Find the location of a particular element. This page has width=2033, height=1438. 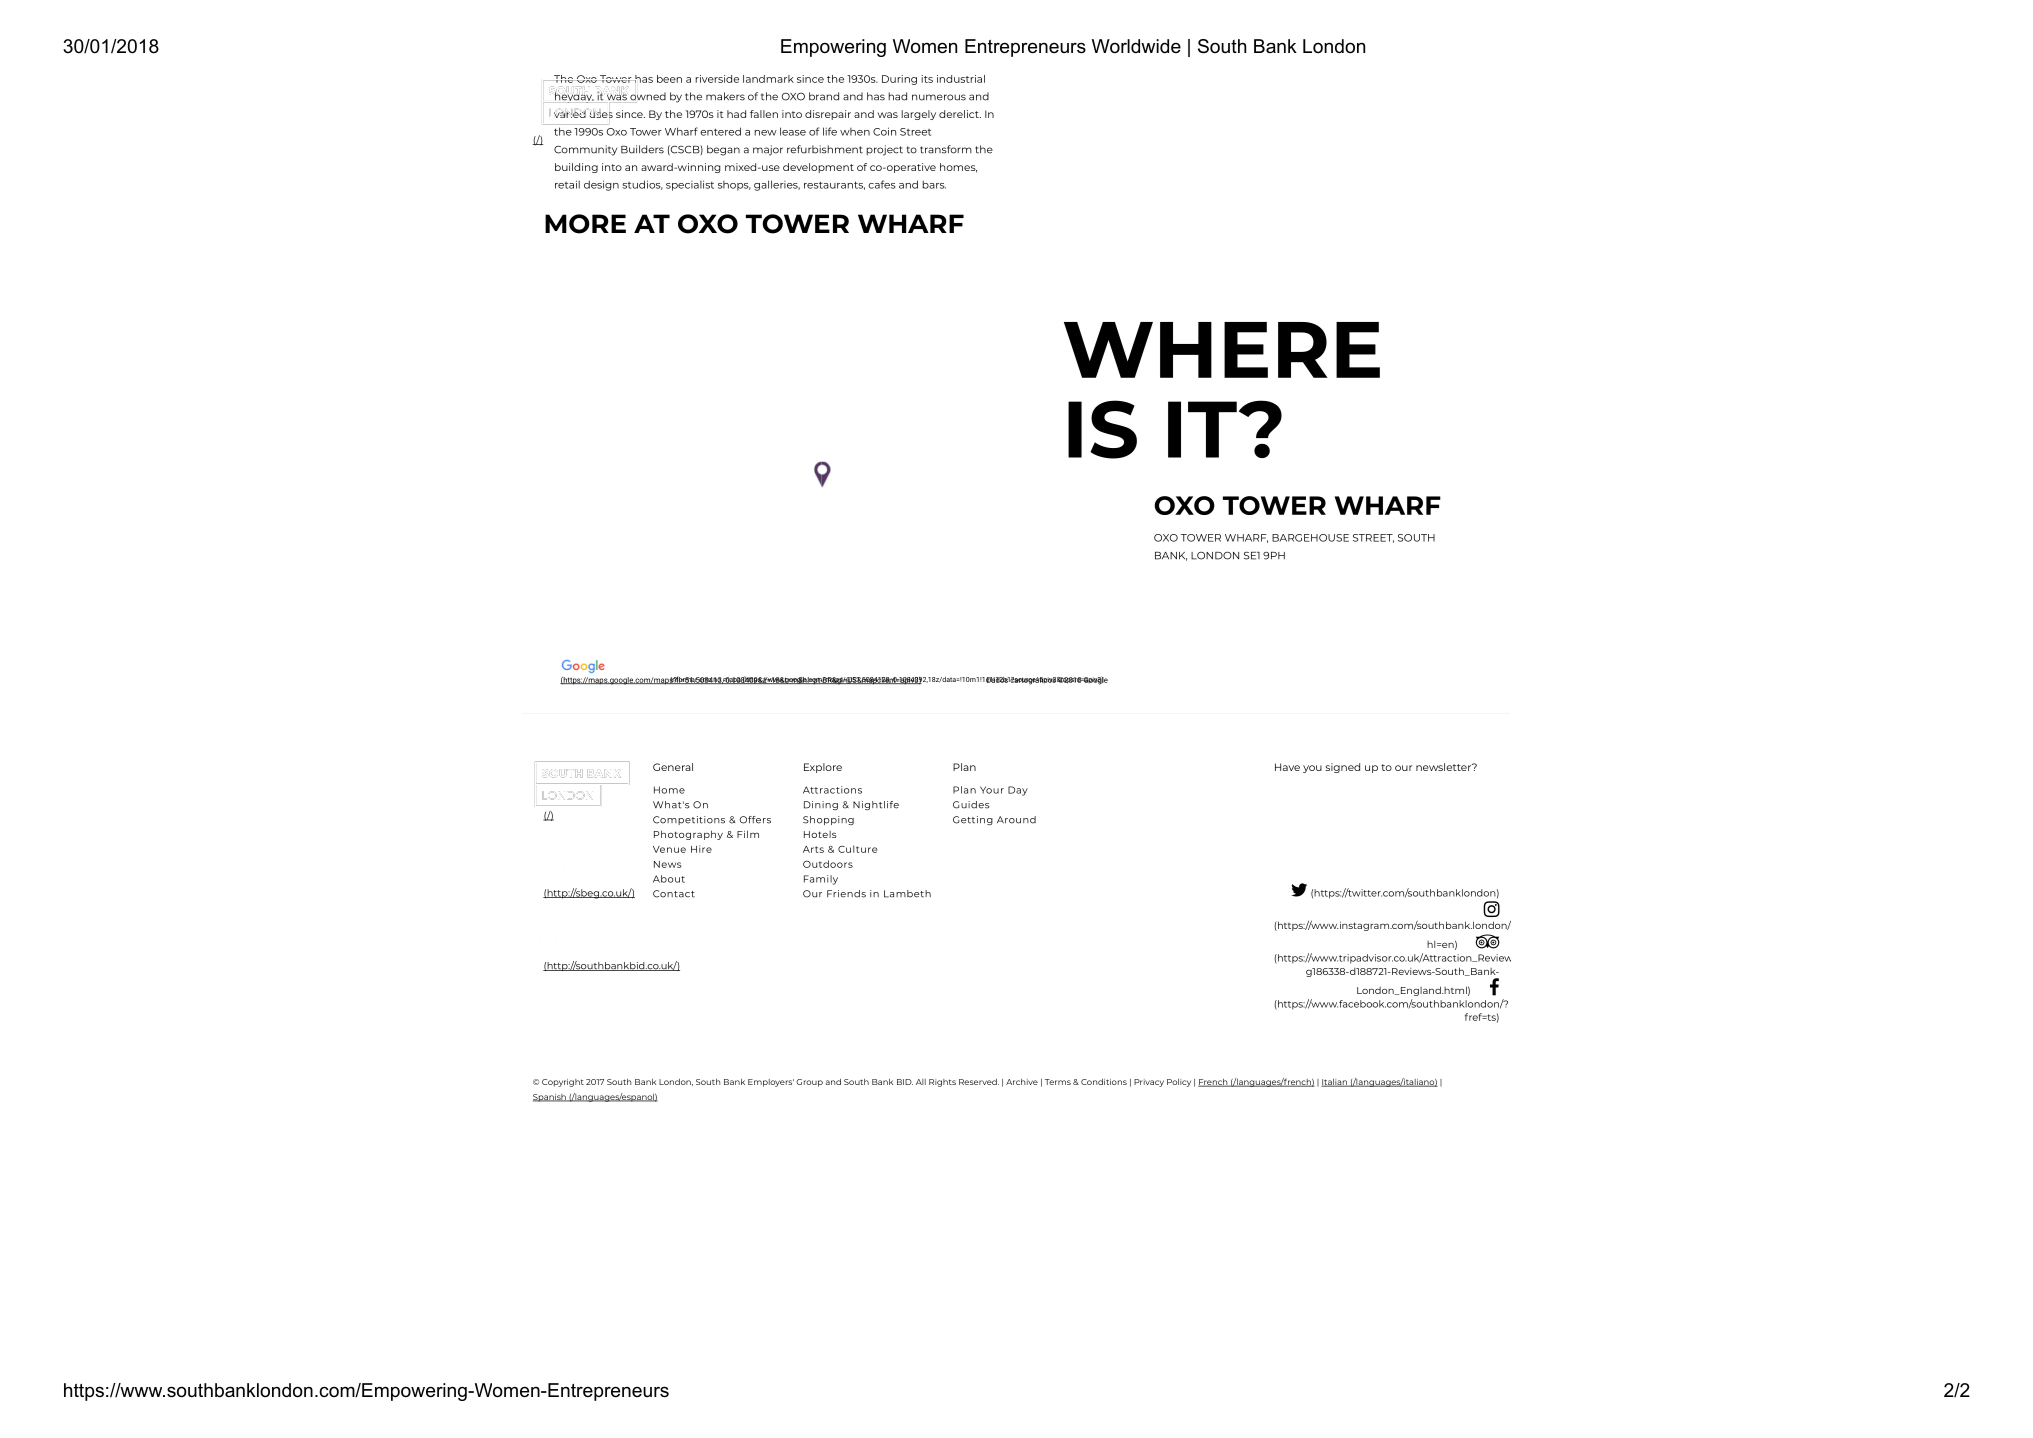

Worldwide is located at coordinates (1136, 46).
